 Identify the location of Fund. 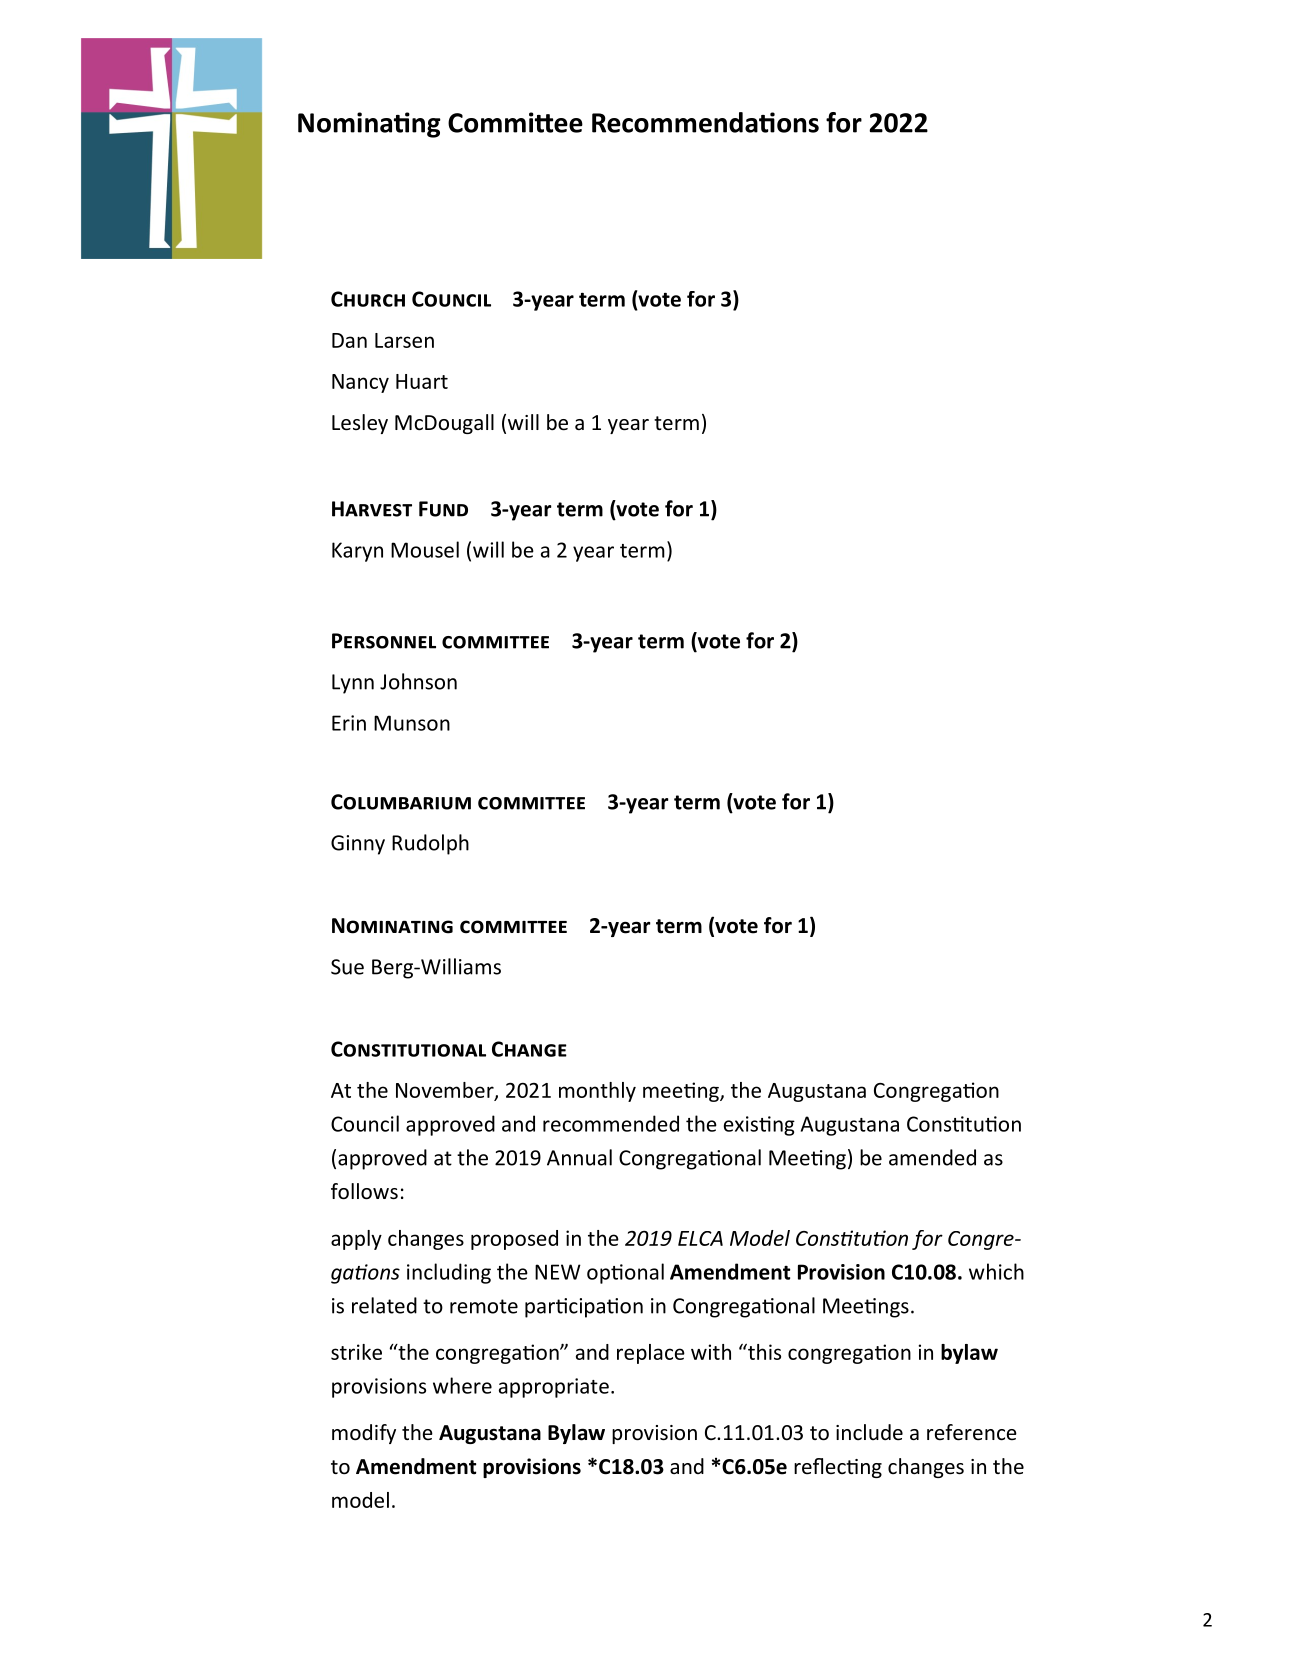
(443, 509).
